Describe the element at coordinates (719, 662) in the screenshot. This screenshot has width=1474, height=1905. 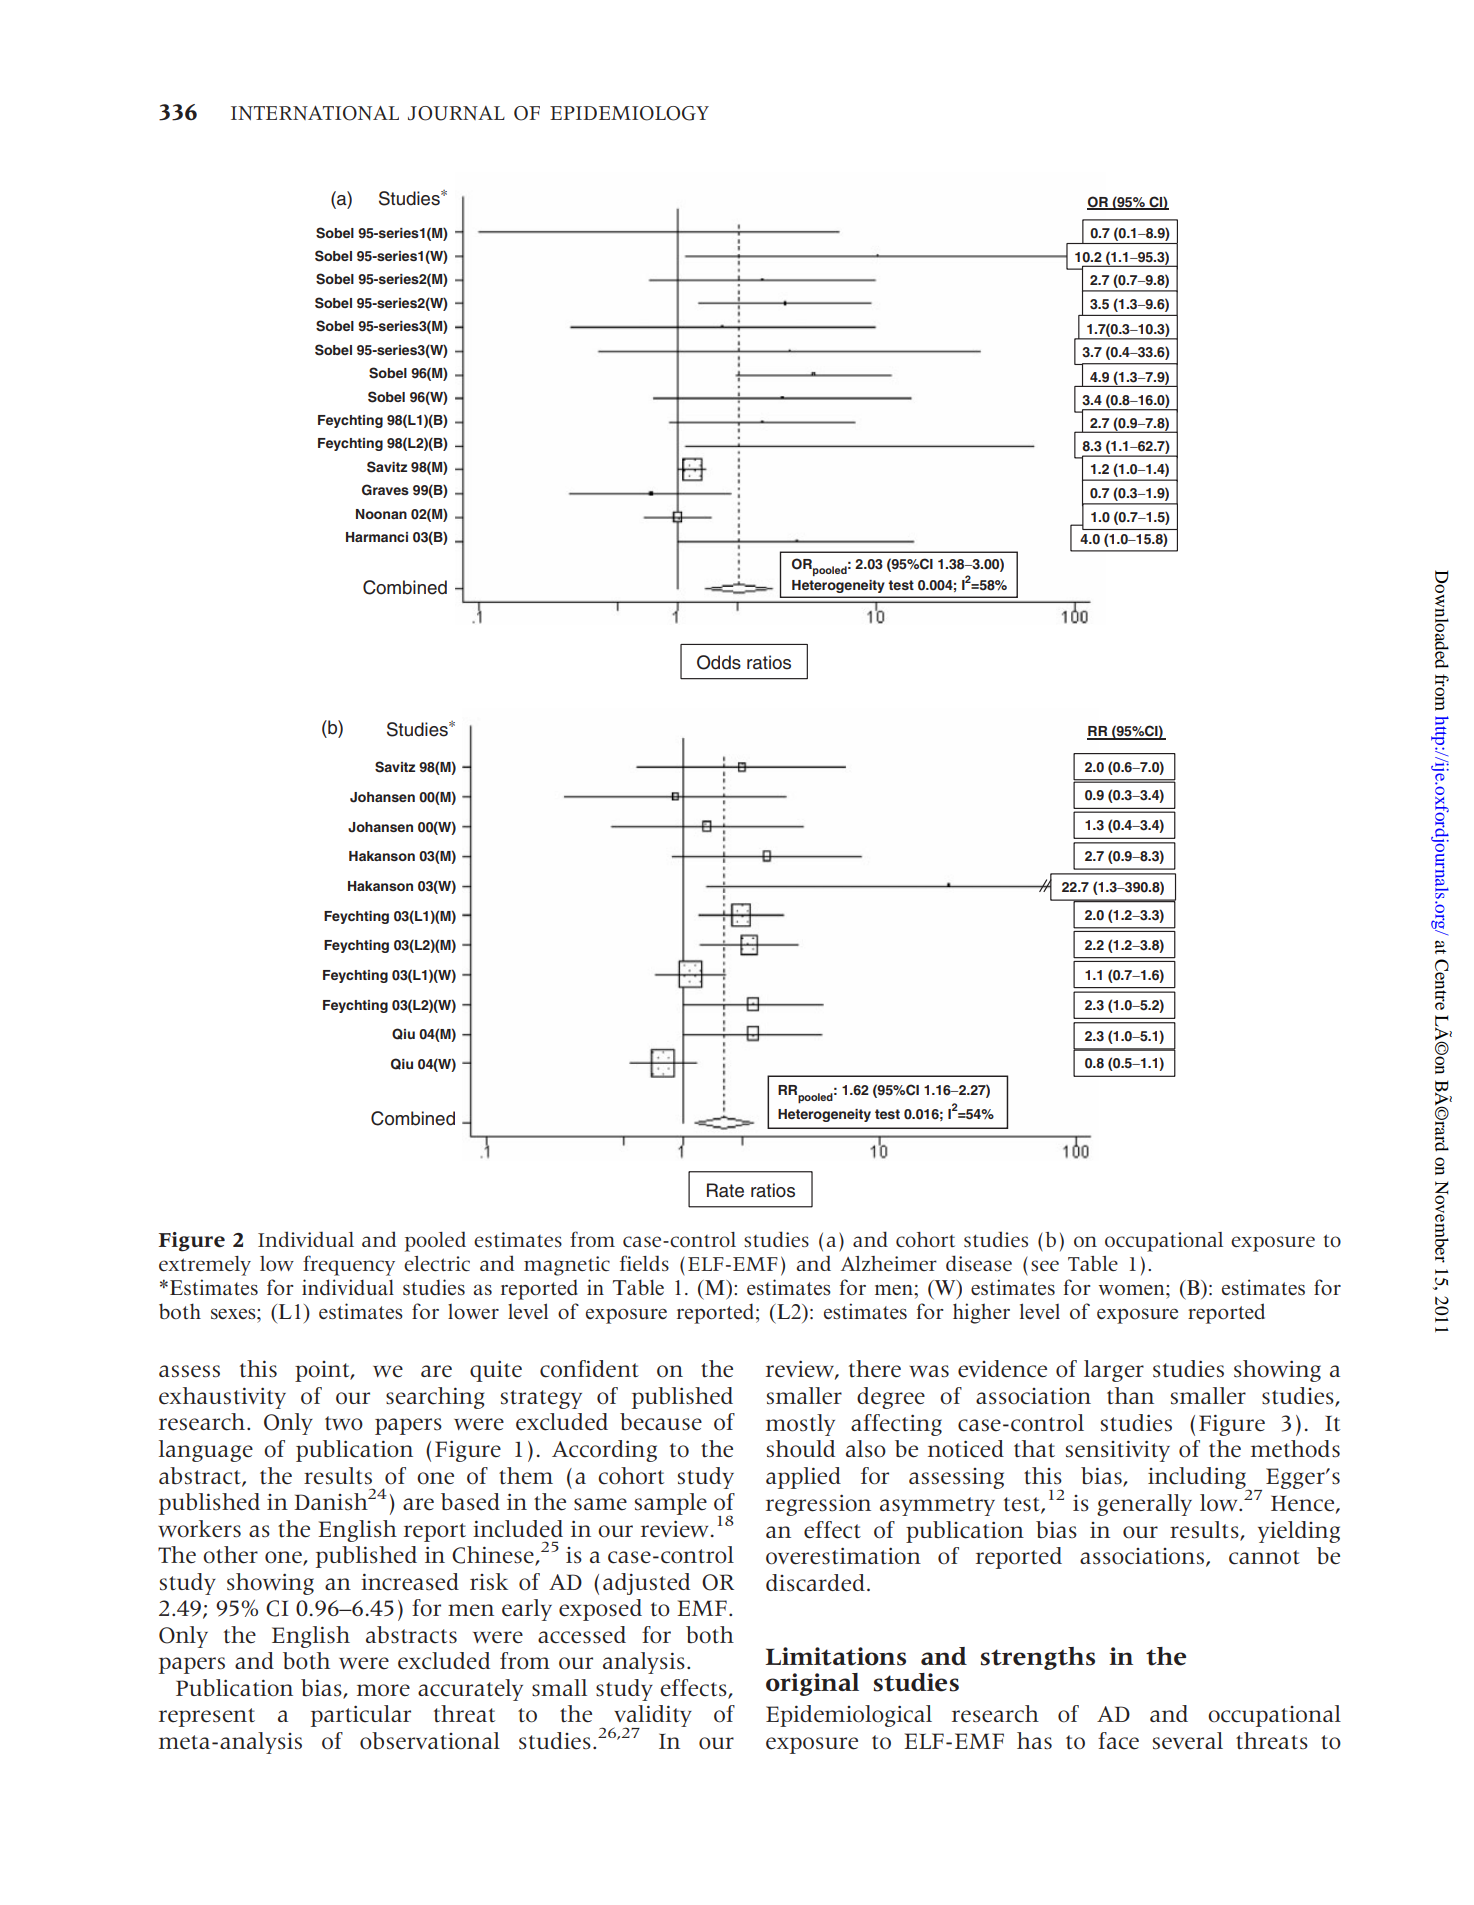
I see `Odds` at that location.
